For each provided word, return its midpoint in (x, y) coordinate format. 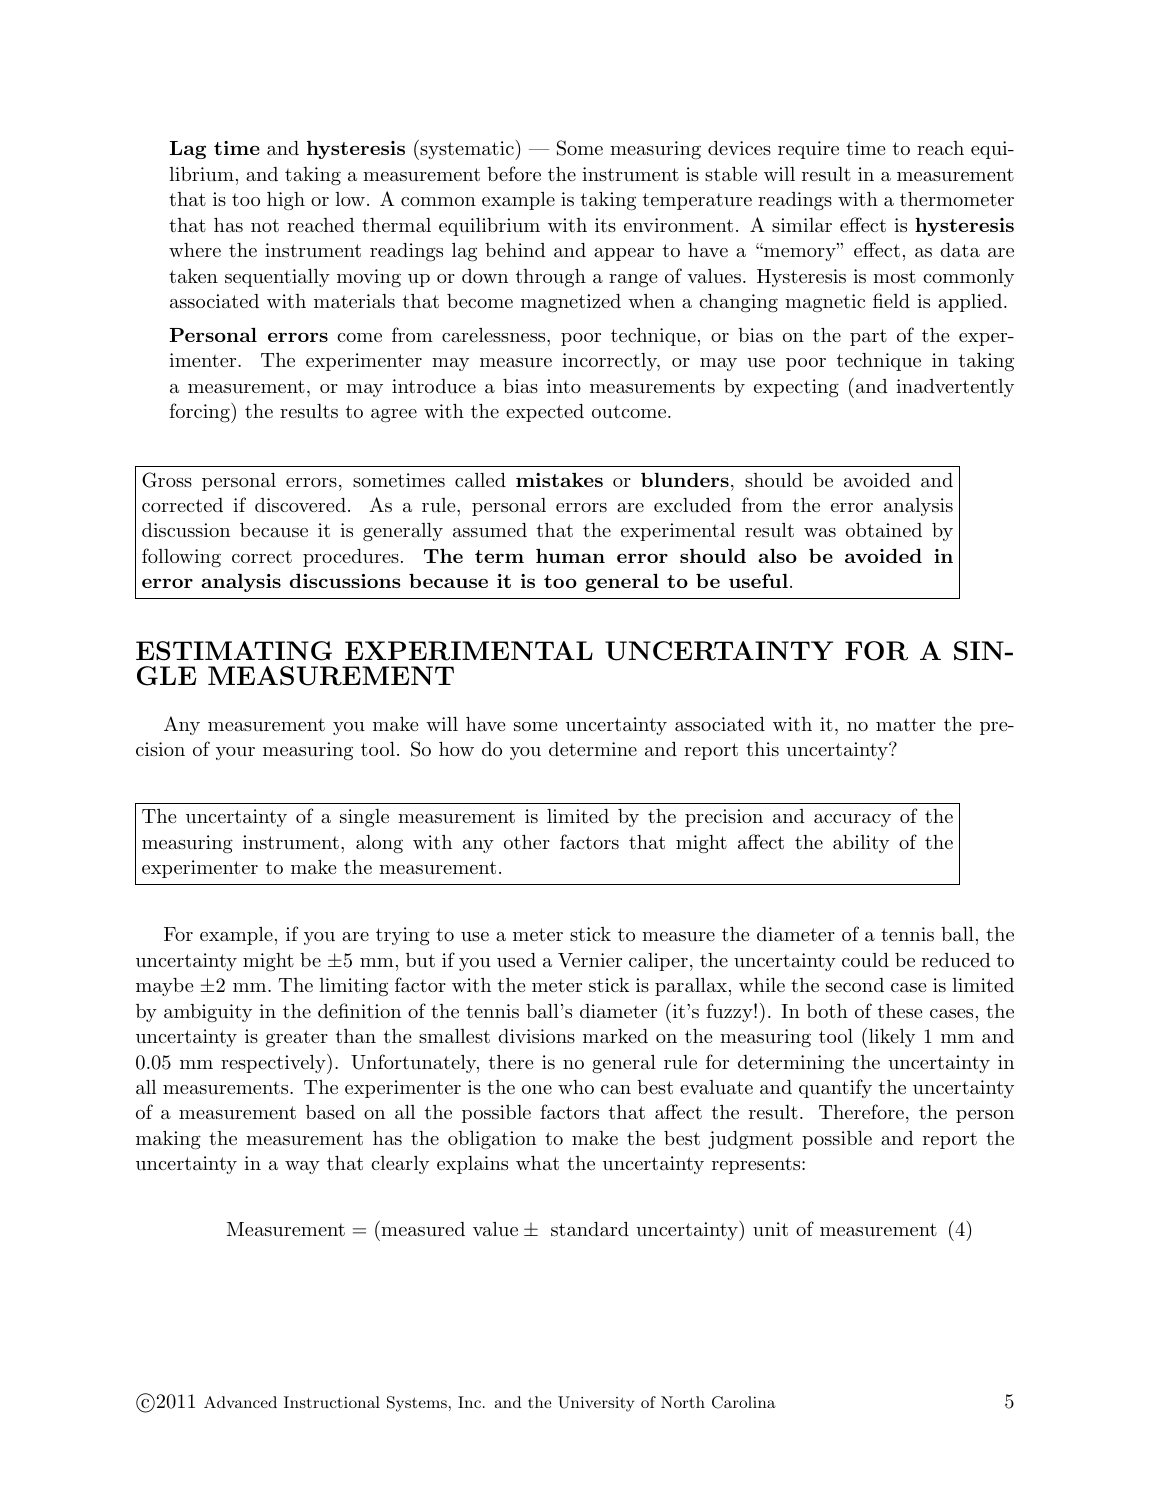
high (286, 201)
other (527, 842)
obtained (884, 530)
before (514, 173)
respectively (274, 1064)
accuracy (852, 820)
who (576, 1087)
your (235, 753)
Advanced (240, 1402)
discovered (300, 505)
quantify (835, 1088)
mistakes (559, 480)
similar (802, 225)
